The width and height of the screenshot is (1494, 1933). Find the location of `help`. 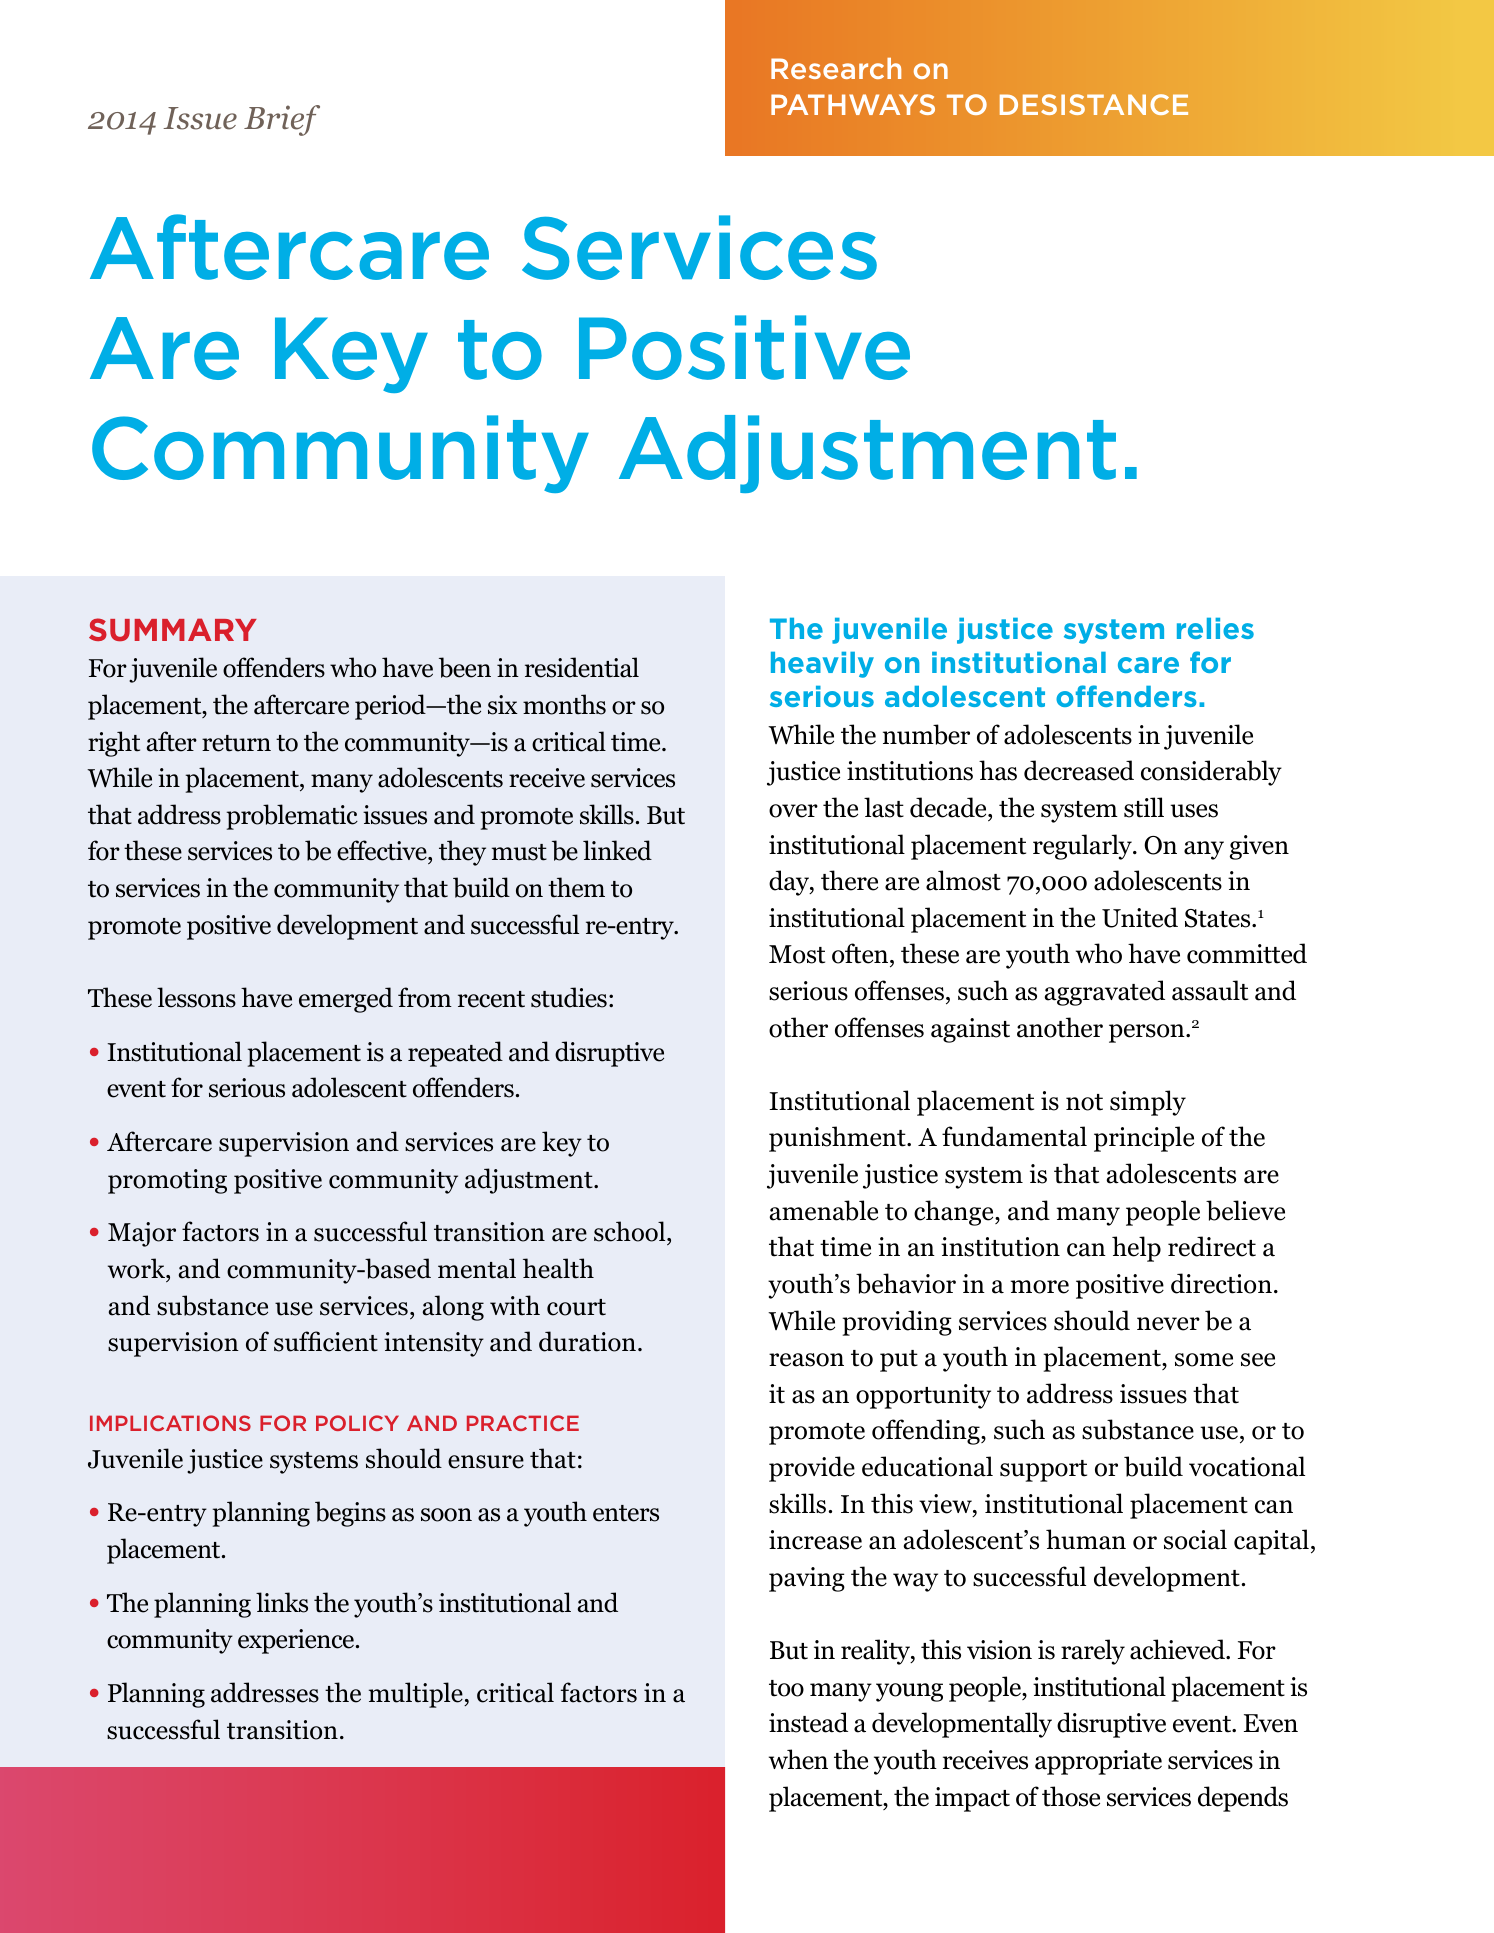

help is located at coordinates (1136, 1249).
